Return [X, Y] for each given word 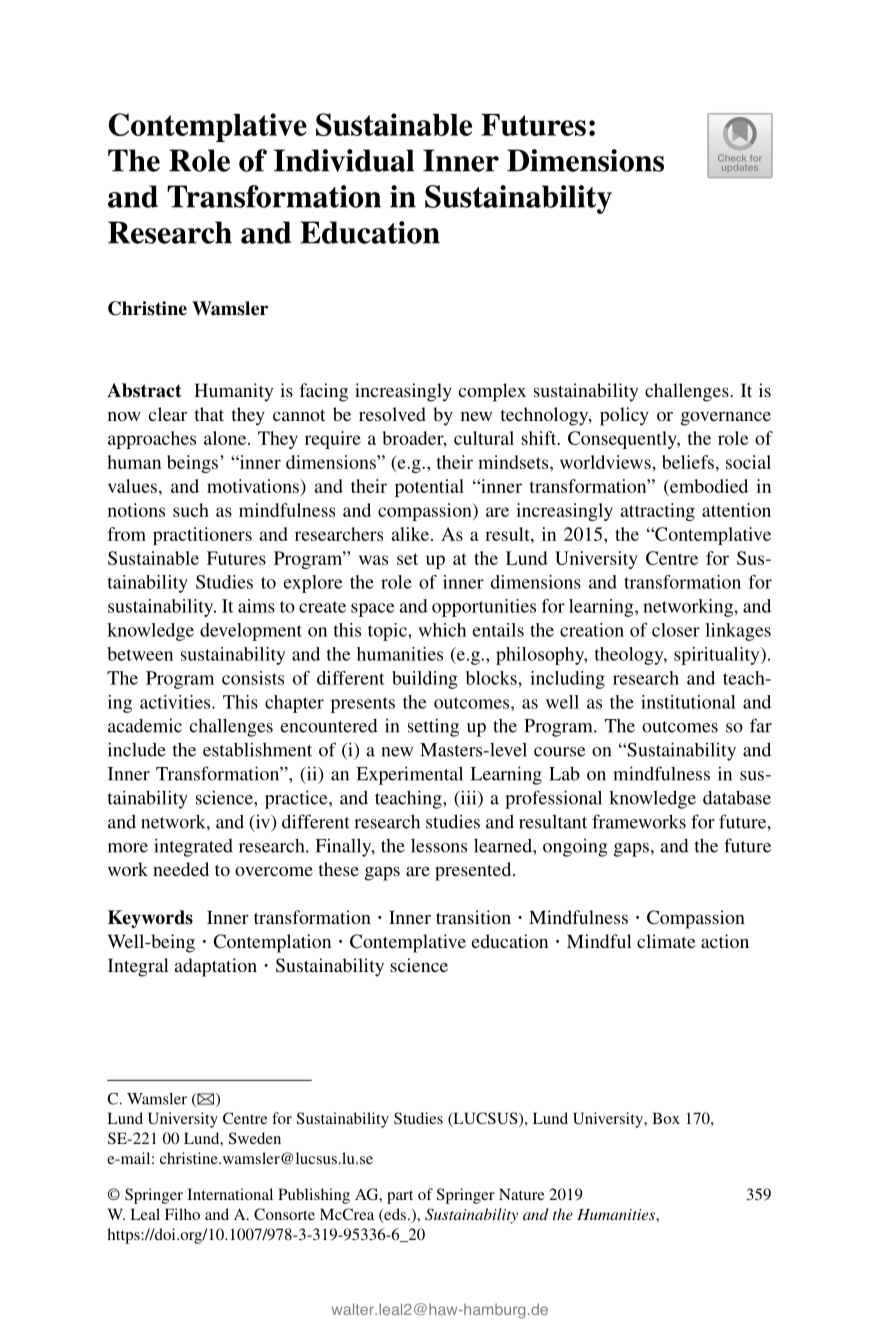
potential [429, 488]
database [737, 797]
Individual [344, 160]
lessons [439, 845]
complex [492, 392]
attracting [658, 512]
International [230, 1194]
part [400, 1197]
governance [726, 419]
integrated [193, 847]
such [191, 510]
